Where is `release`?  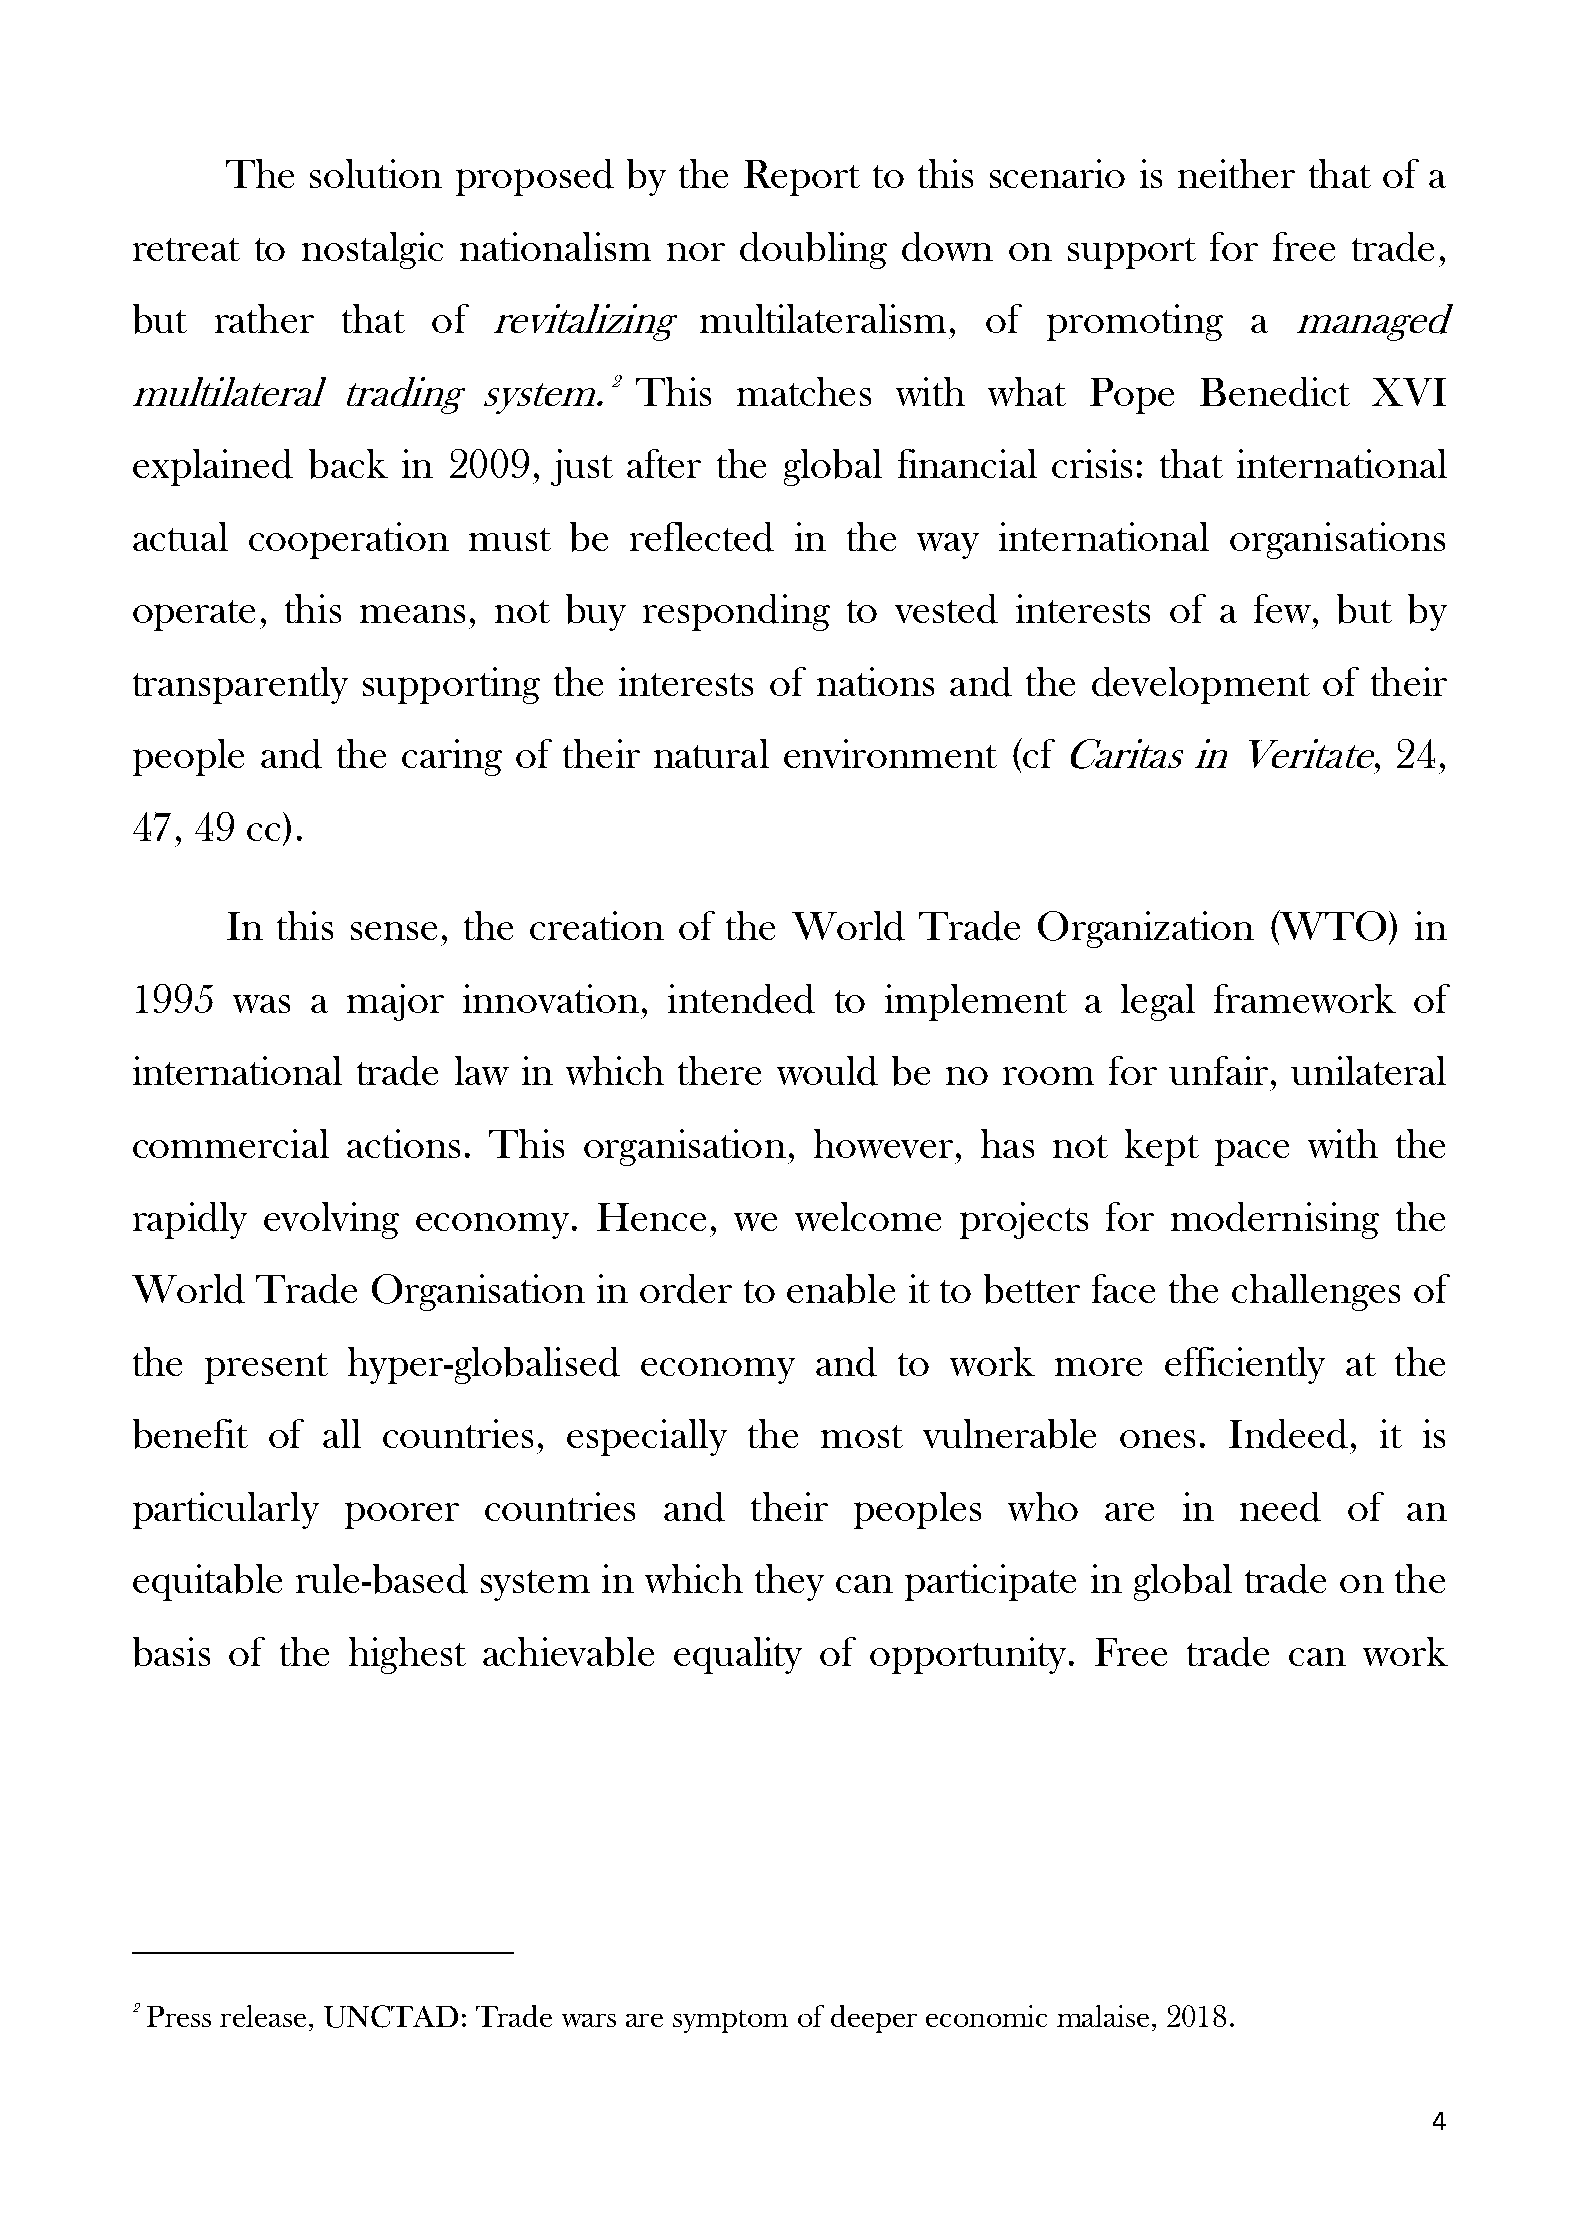 release is located at coordinates (263, 2016).
